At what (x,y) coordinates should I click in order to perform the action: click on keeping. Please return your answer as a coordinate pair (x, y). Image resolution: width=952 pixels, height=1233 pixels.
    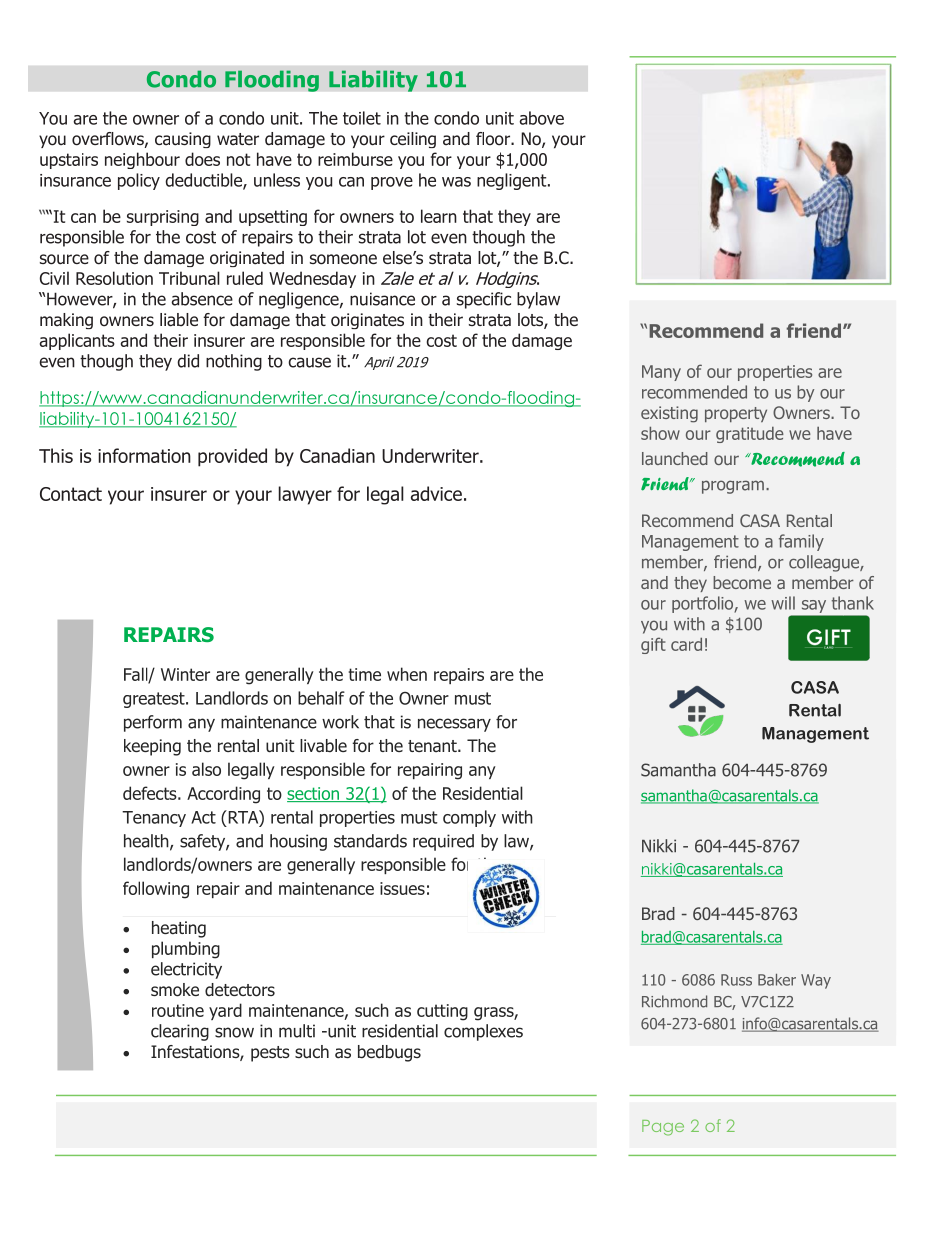
    Looking at the image, I should click on (152, 747).
